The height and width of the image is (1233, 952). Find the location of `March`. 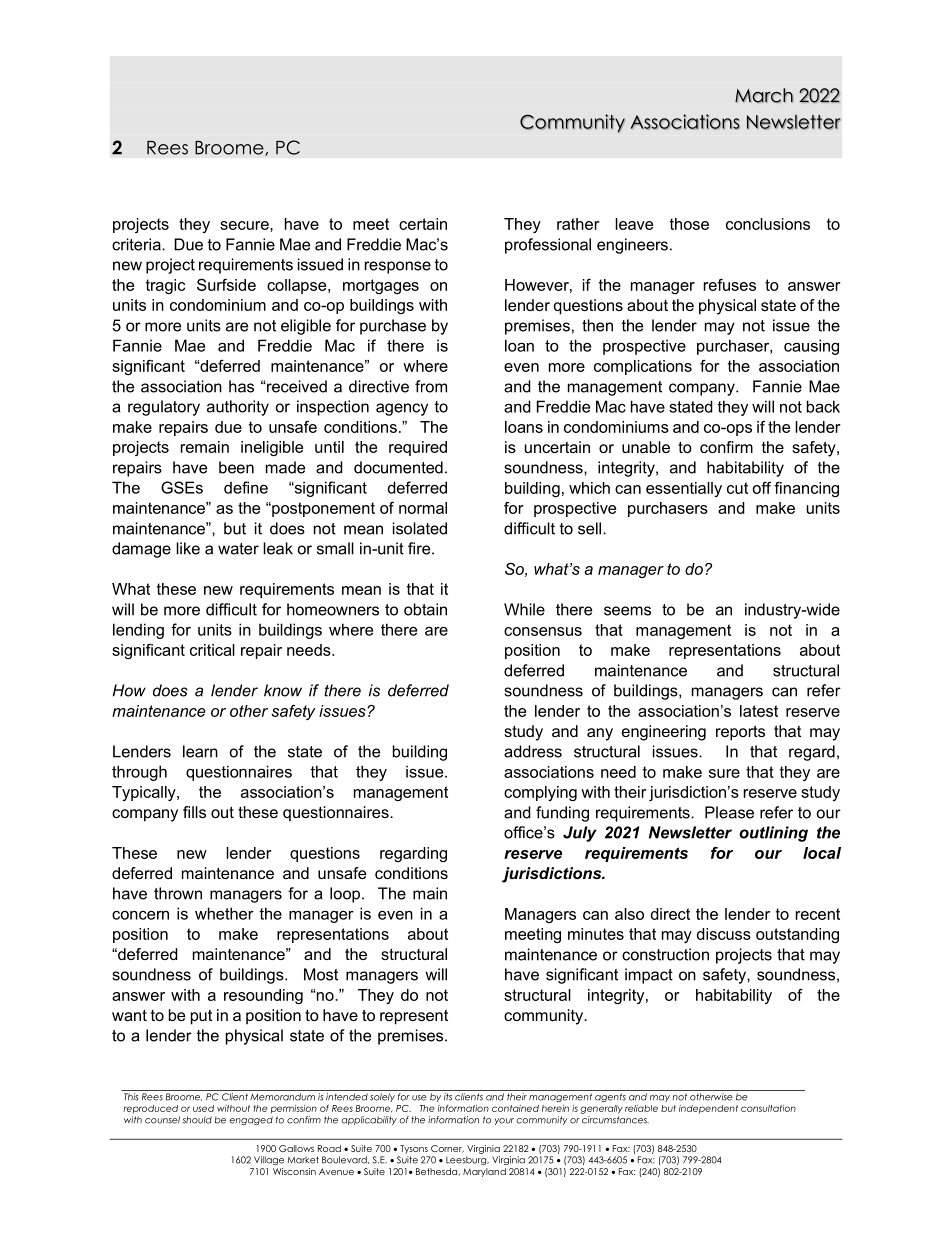

March is located at coordinates (764, 95).
